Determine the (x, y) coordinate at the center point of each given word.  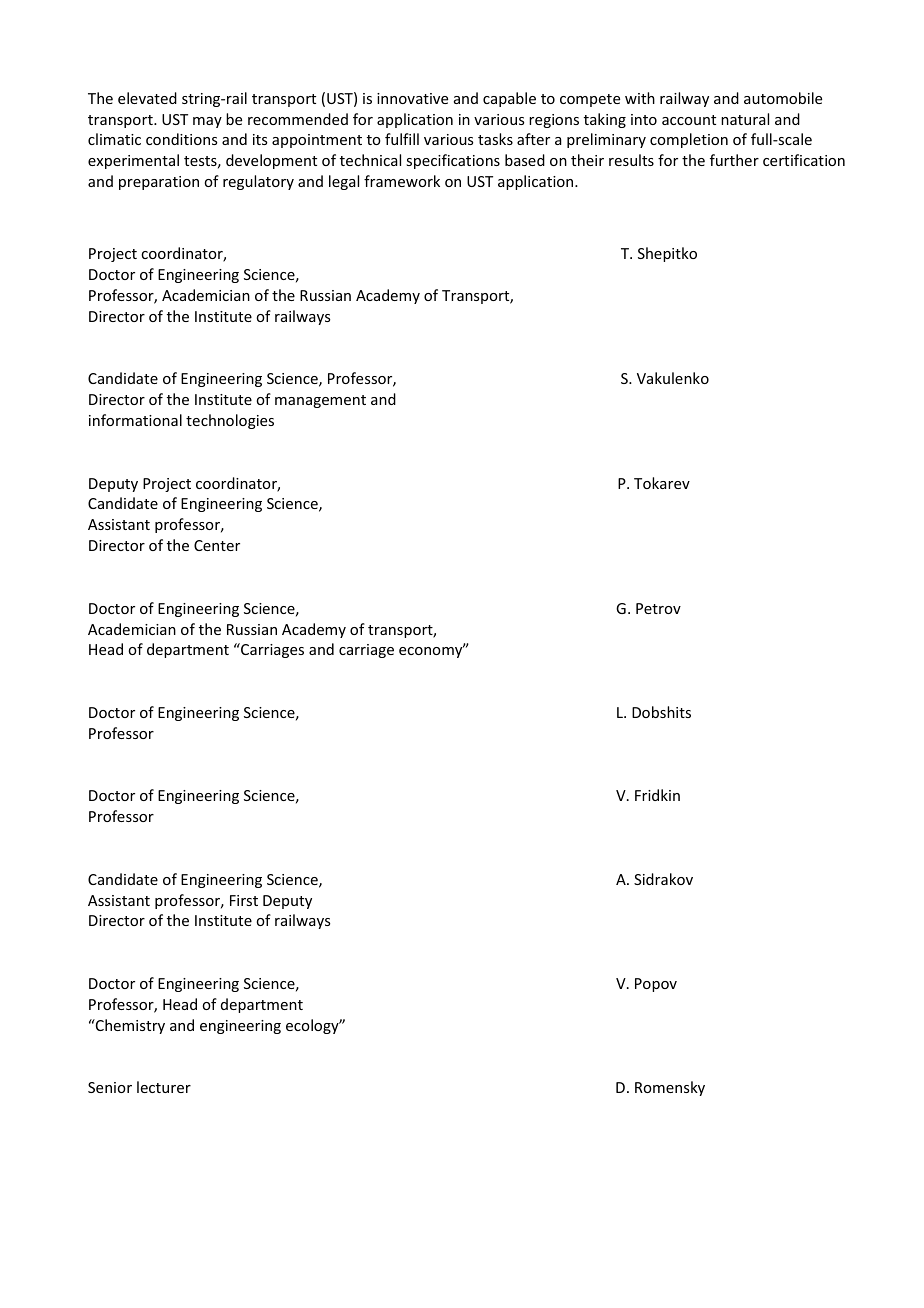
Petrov (658, 608)
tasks (495, 139)
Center (217, 545)
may (207, 122)
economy (432, 651)
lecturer (164, 1087)
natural (745, 119)
